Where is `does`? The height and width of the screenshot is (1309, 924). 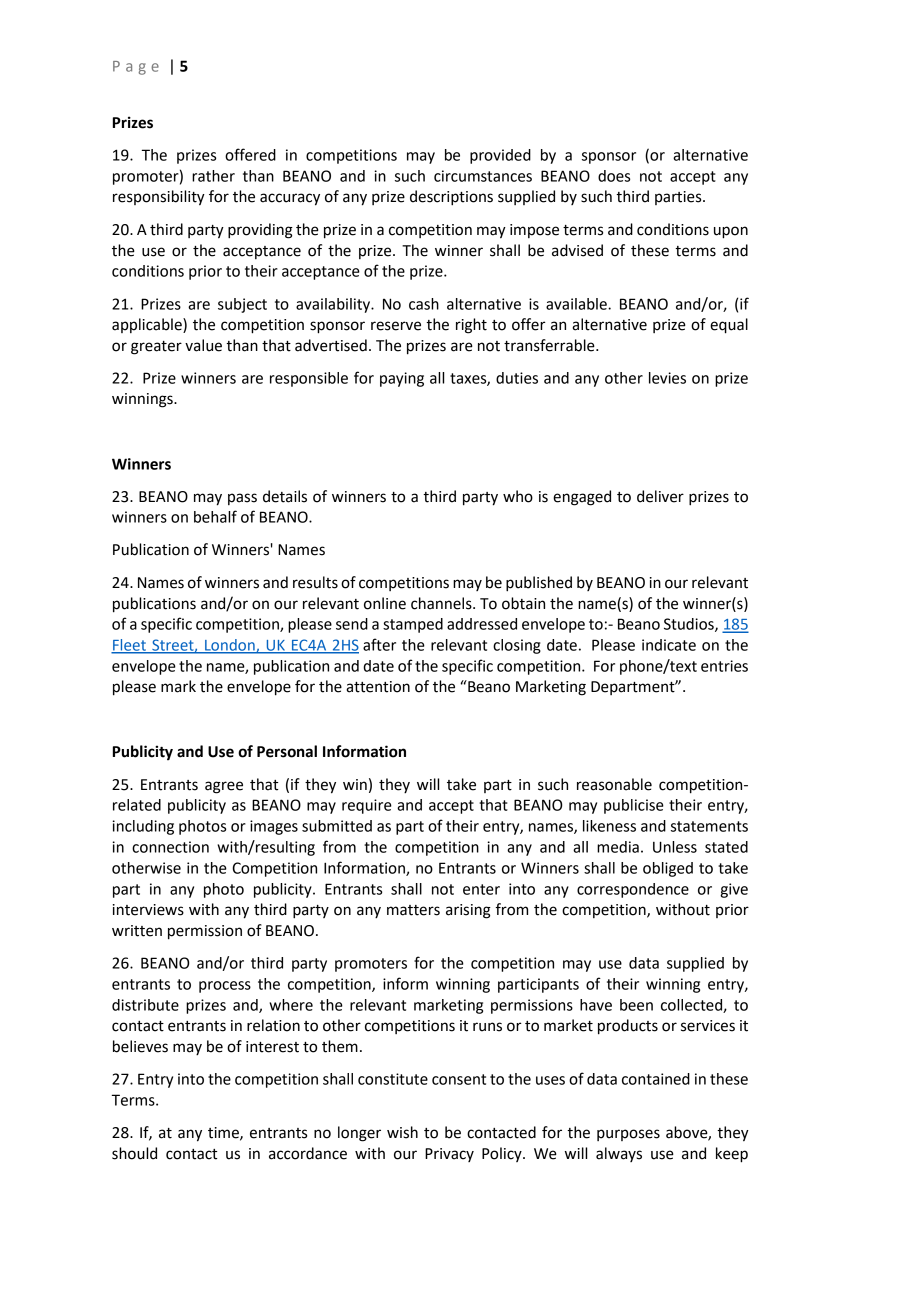
does is located at coordinates (614, 176).
